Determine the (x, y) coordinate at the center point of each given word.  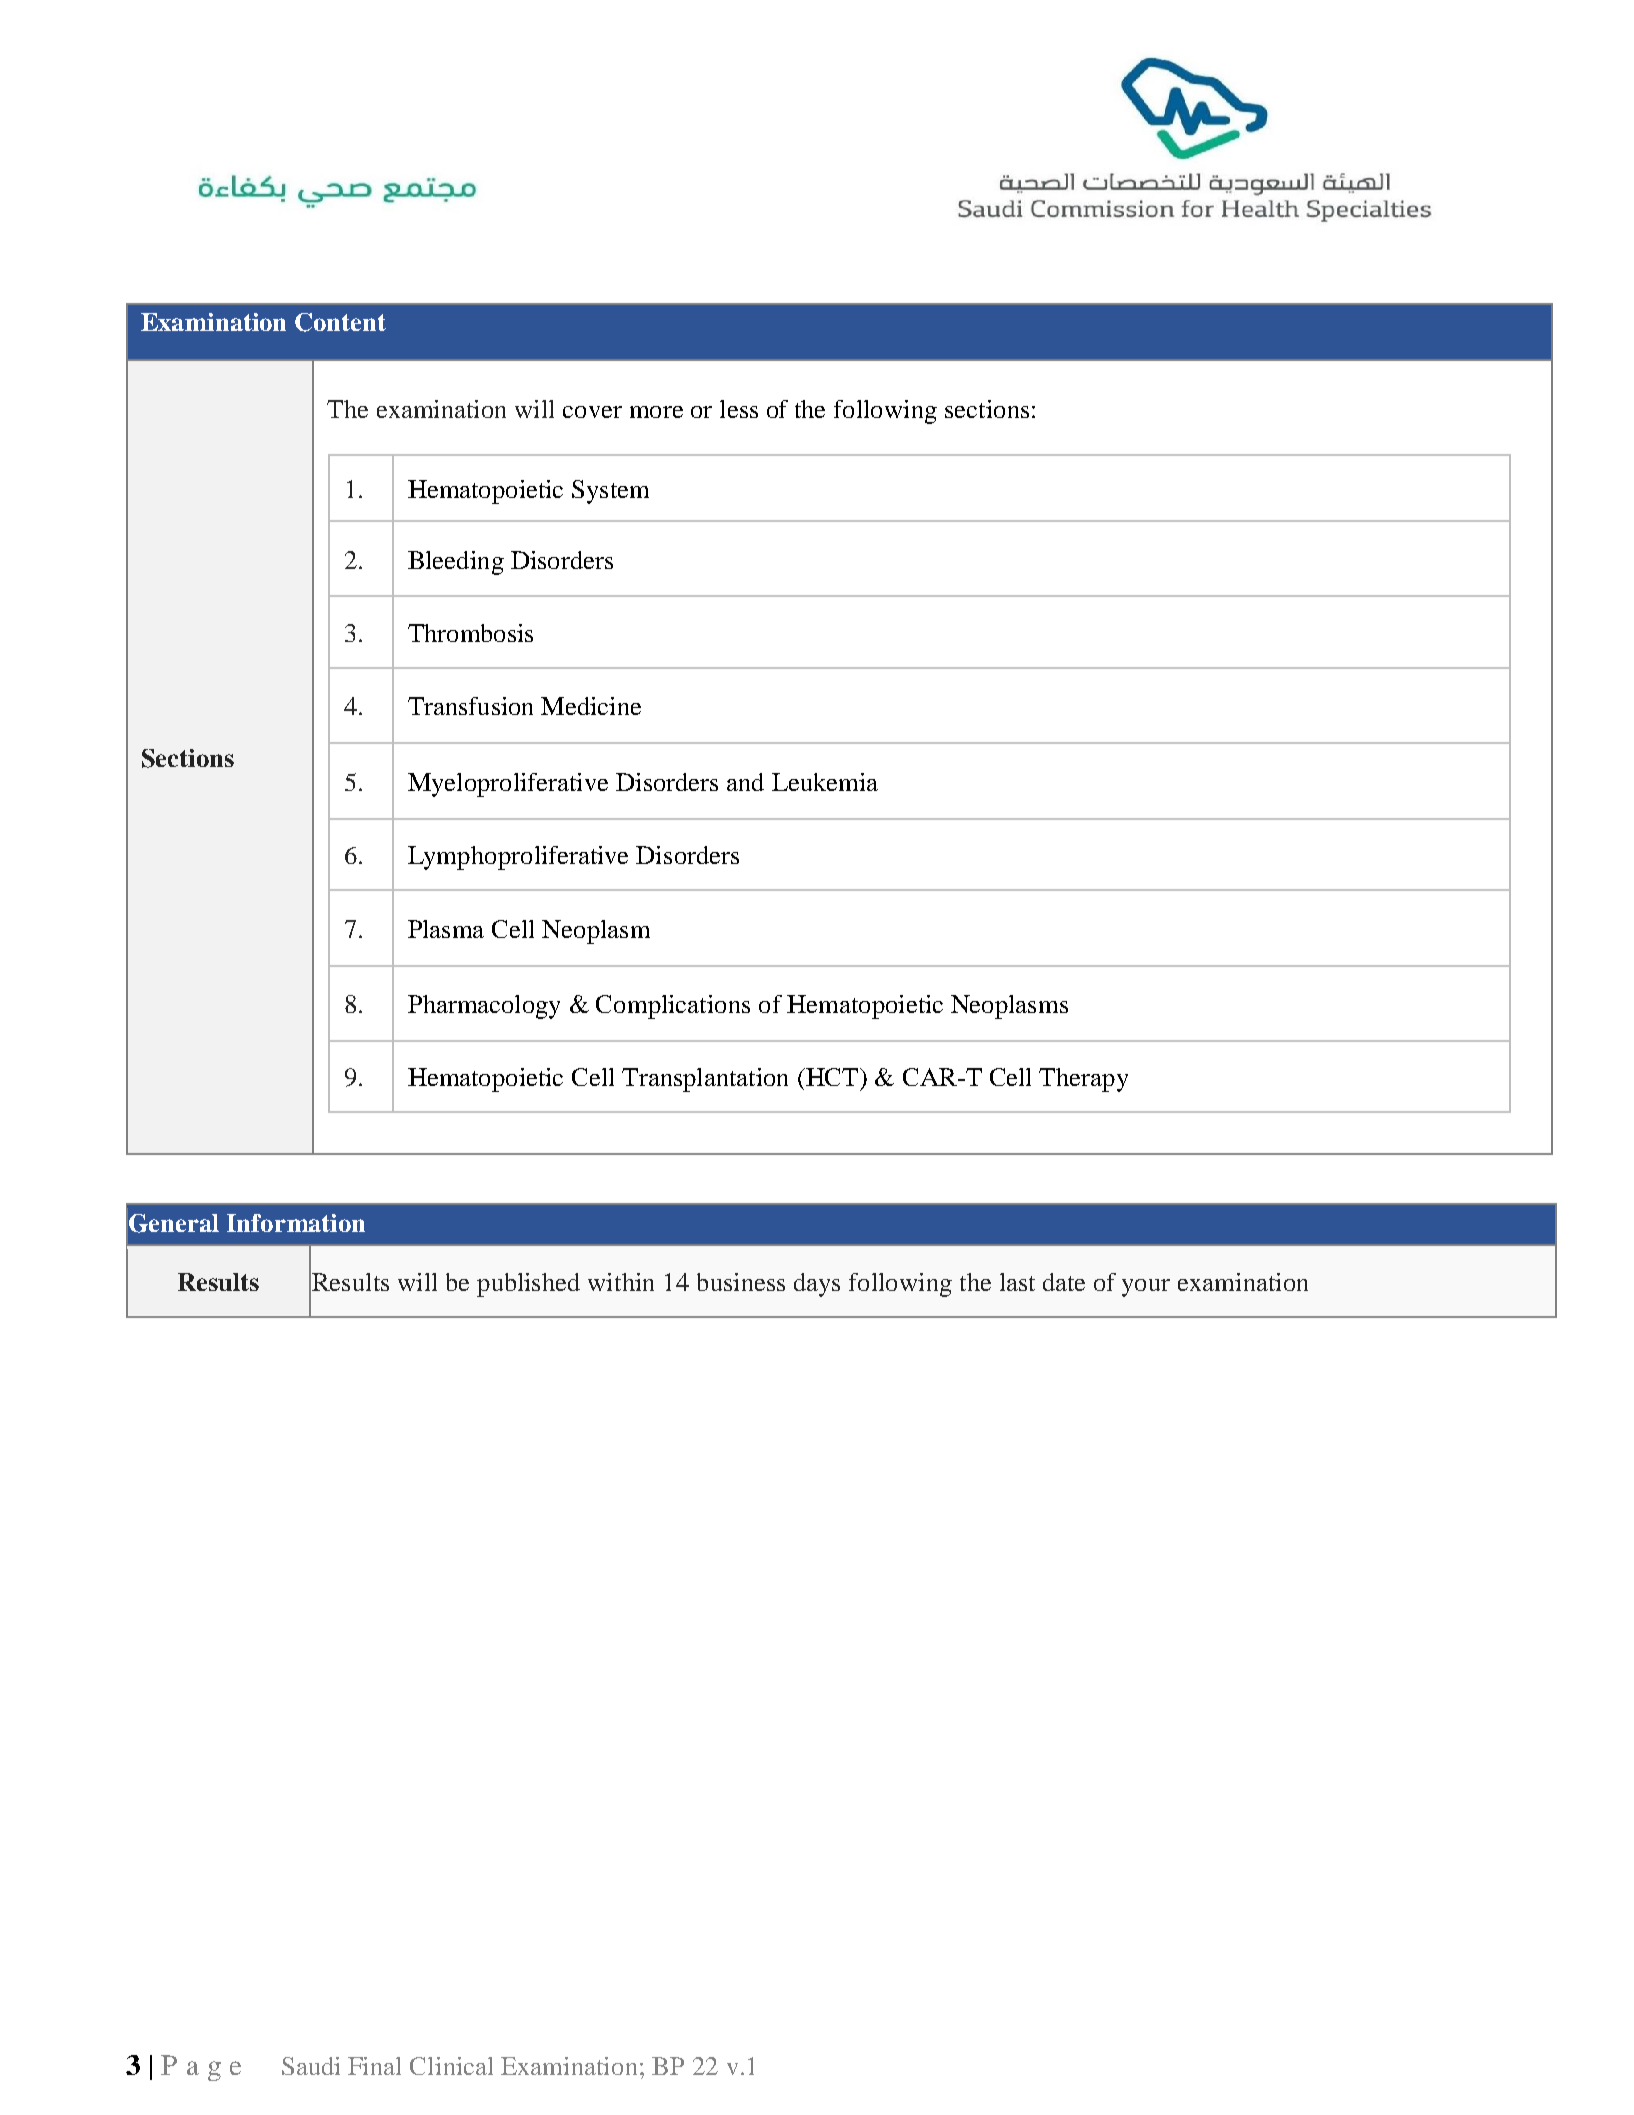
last (1017, 1282)
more (656, 412)
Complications (673, 1007)
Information (296, 1223)
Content (340, 322)
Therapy (1083, 1080)
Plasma (446, 929)
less (739, 409)
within (621, 1282)
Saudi (311, 2066)
